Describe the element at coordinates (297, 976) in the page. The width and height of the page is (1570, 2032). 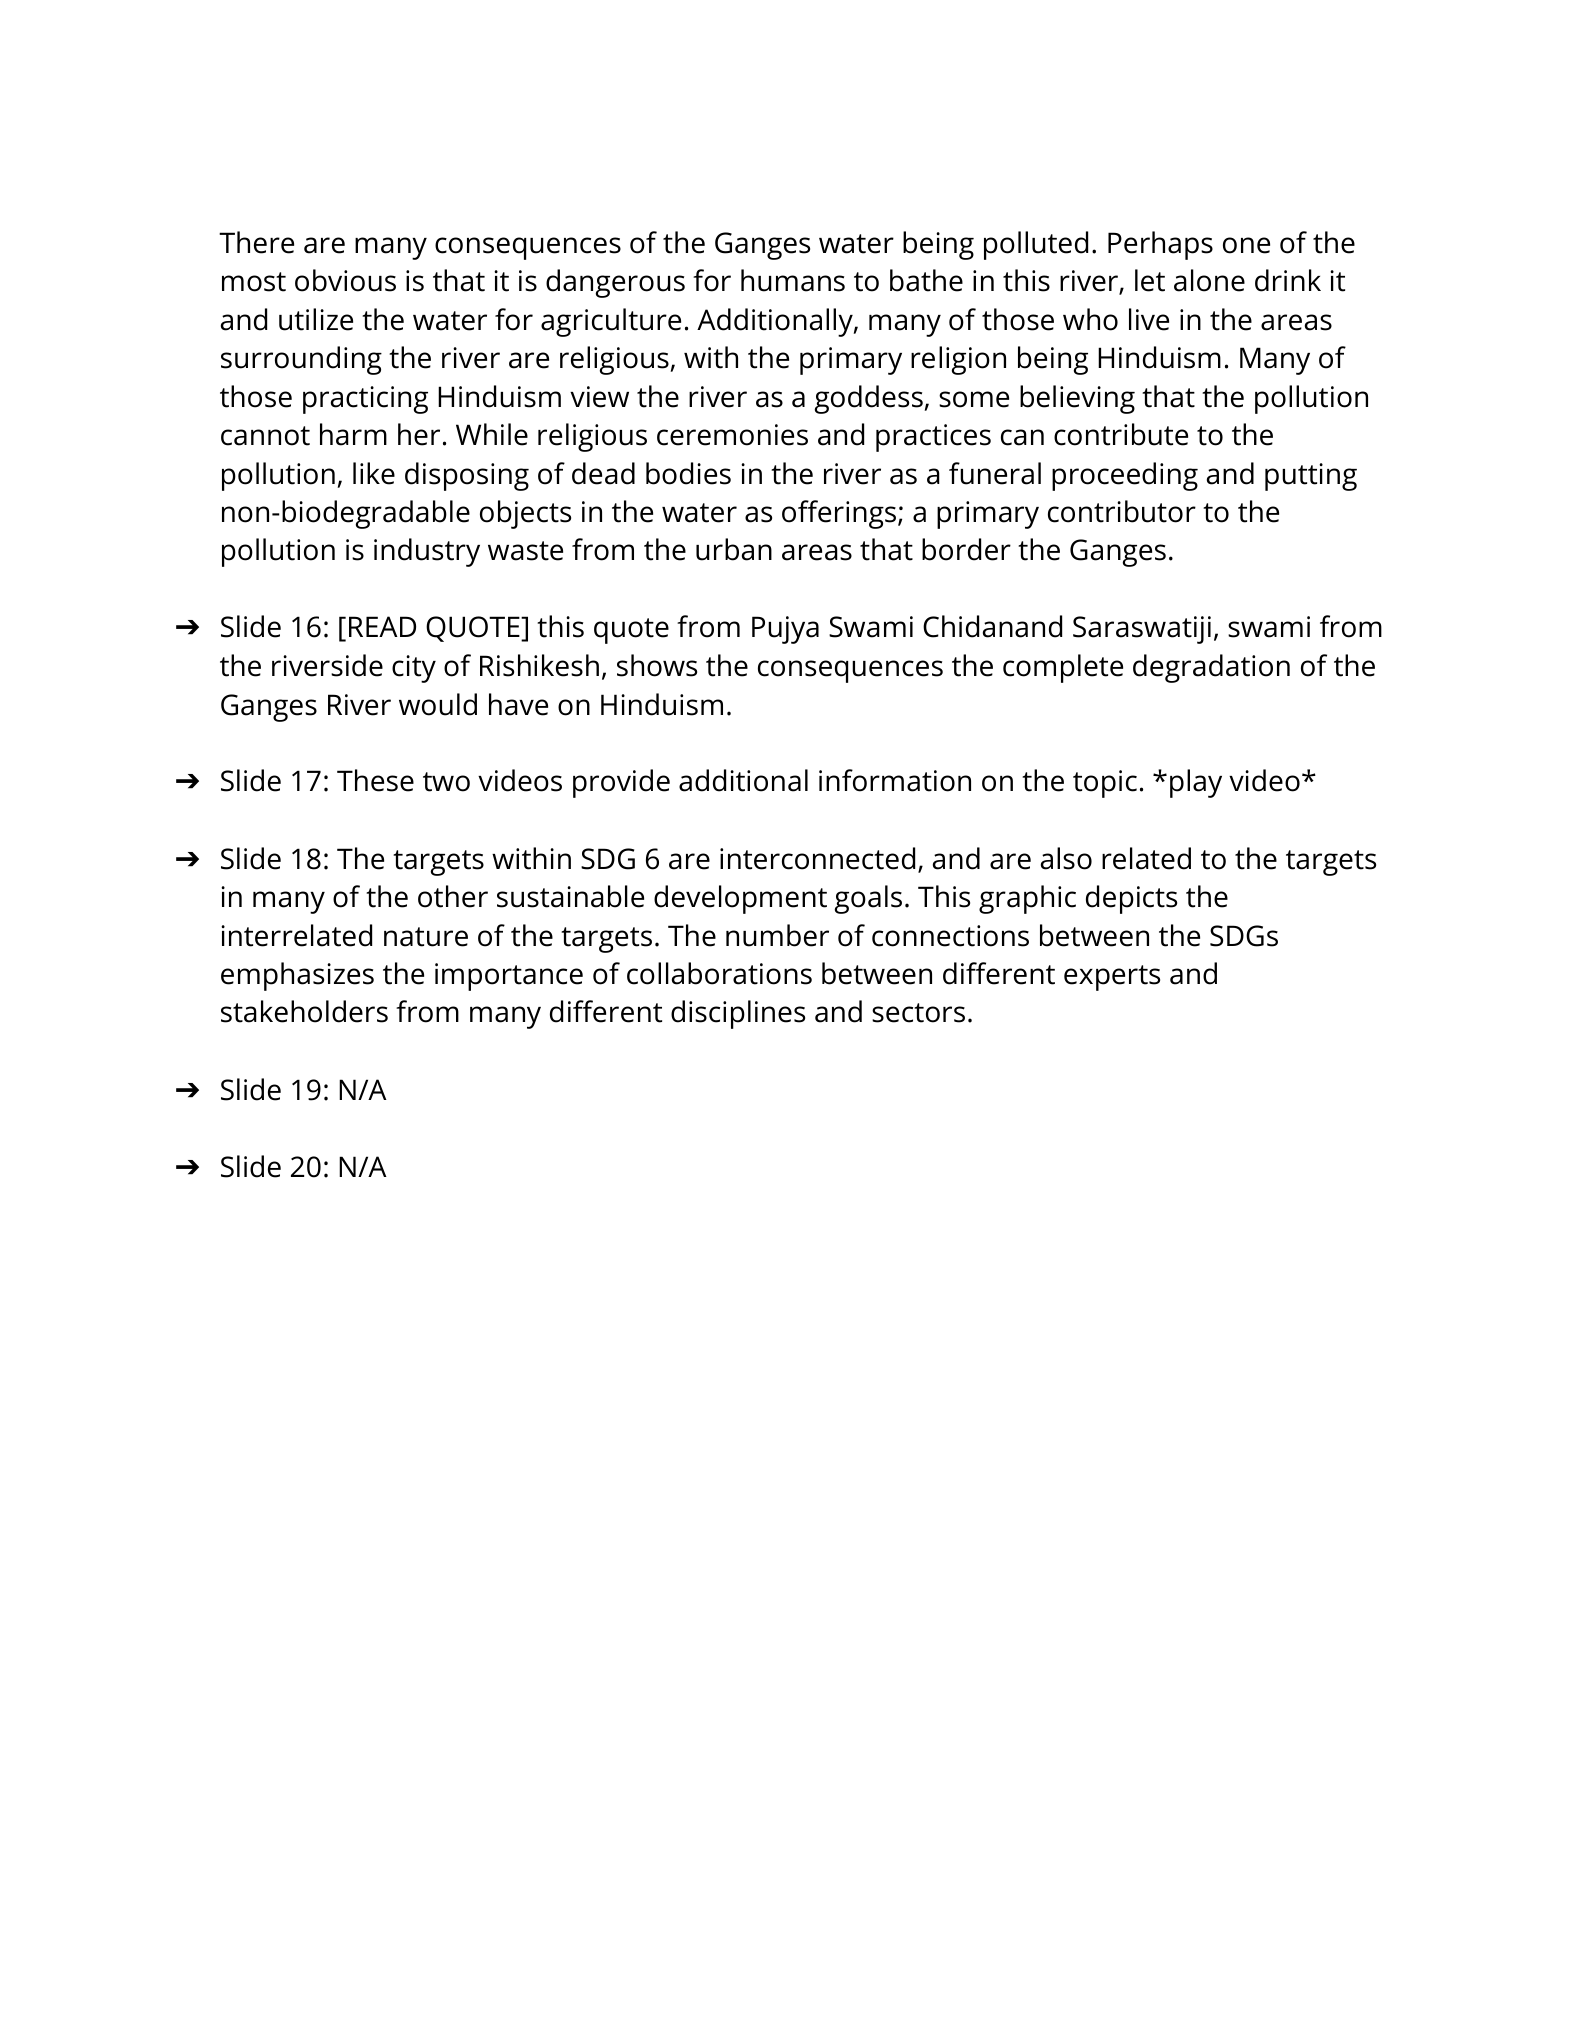
I see `emphasizes` at that location.
